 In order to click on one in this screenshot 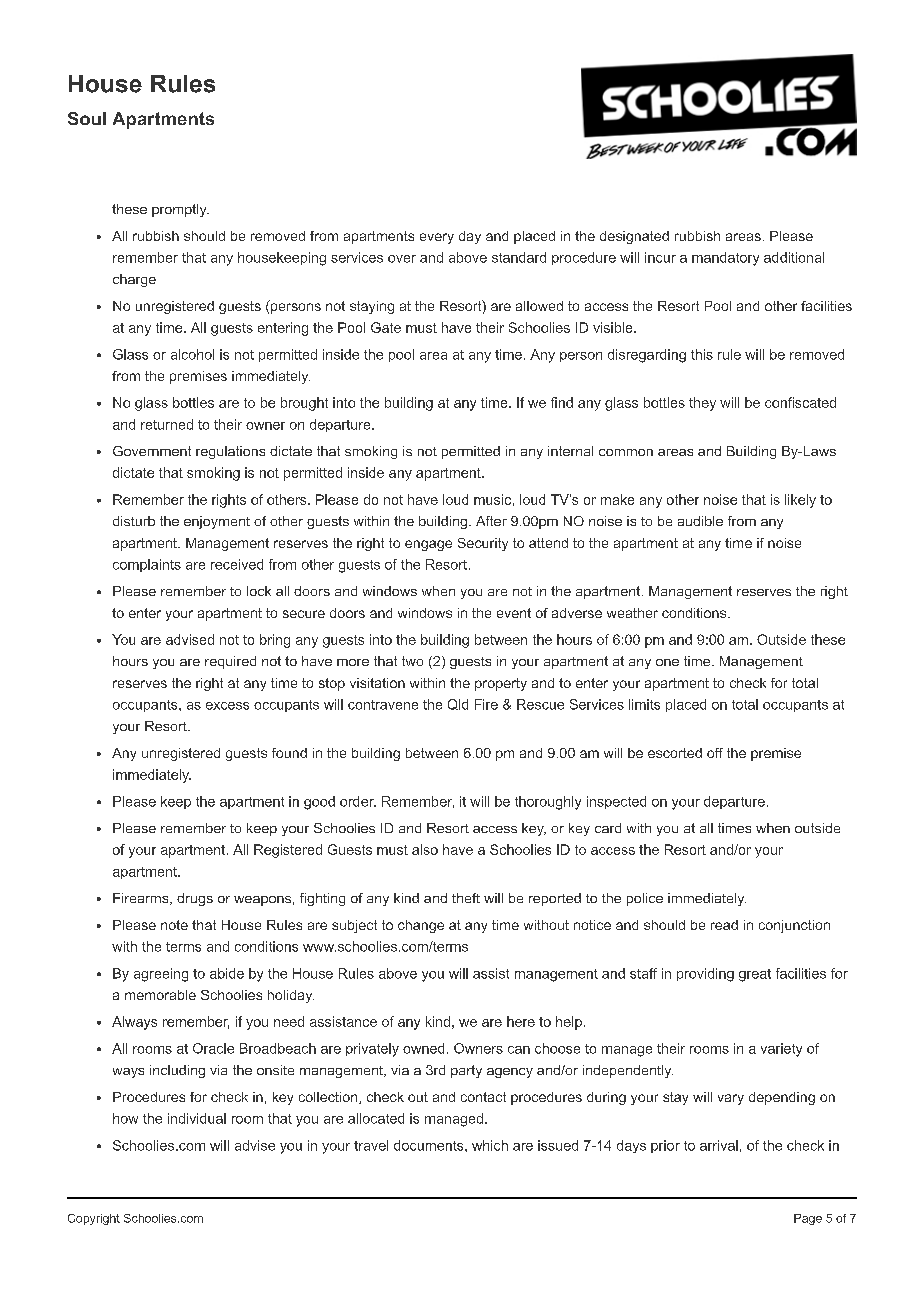, I will do `click(667, 662)`.
